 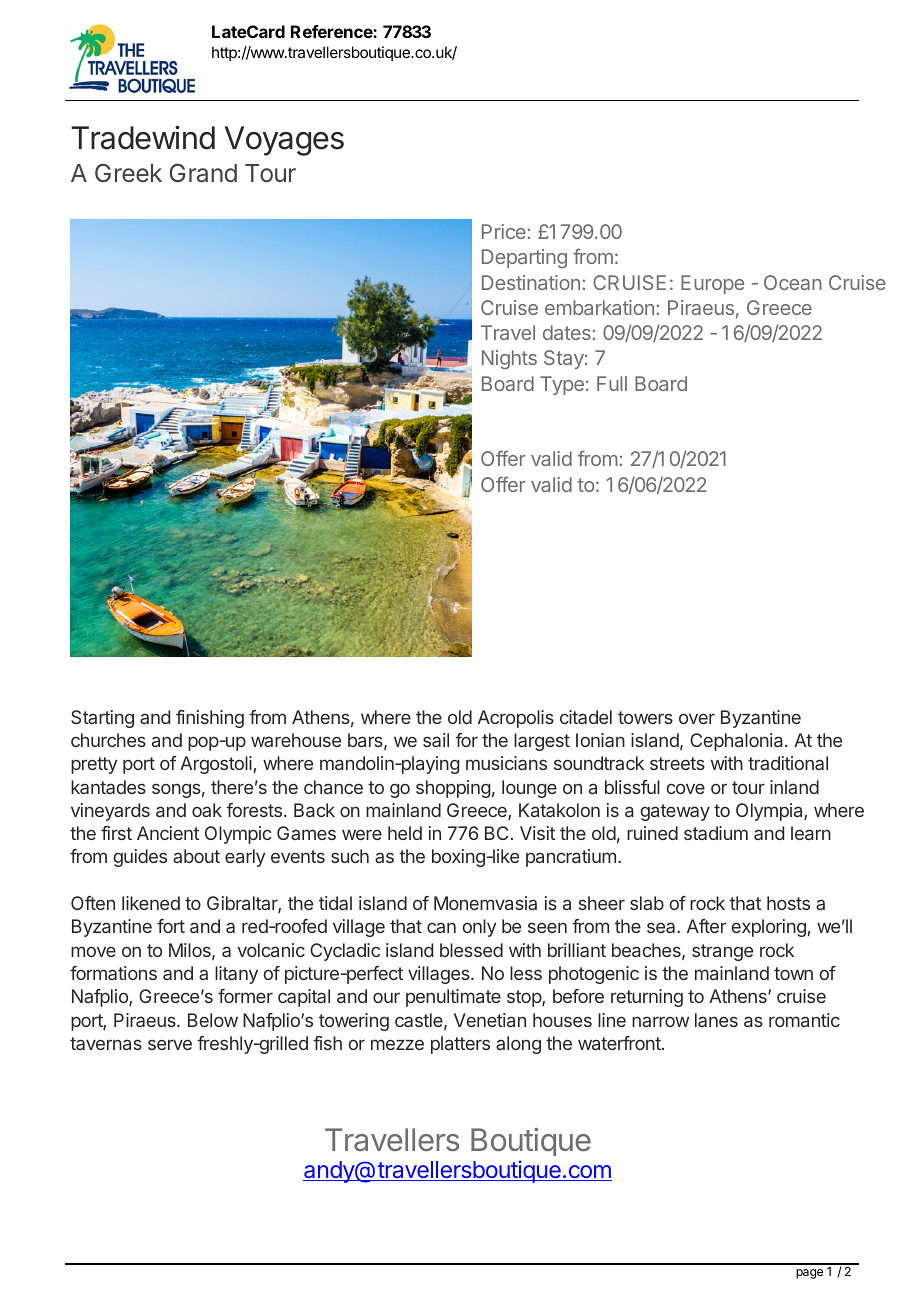 I want to click on Reference, so click(x=332, y=31).
